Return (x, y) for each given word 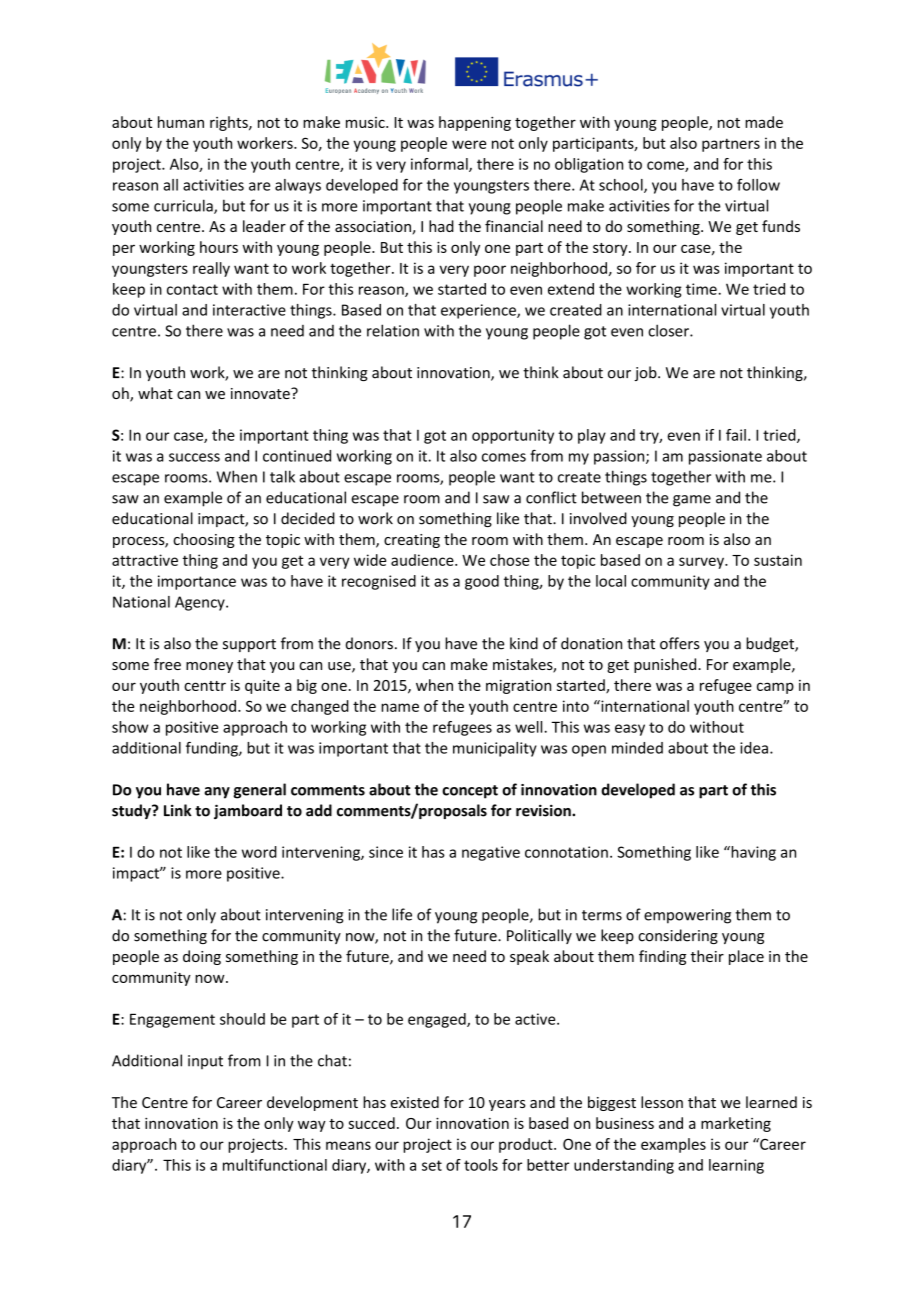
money (209, 667)
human (181, 122)
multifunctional (275, 1165)
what (155, 393)
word (259, 852)
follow (758, 185)
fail (736, 435)
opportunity (513, 436)
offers (680, 643)
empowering (687, 916)
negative (491, 853)
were (469, 144)
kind (524, 643)
